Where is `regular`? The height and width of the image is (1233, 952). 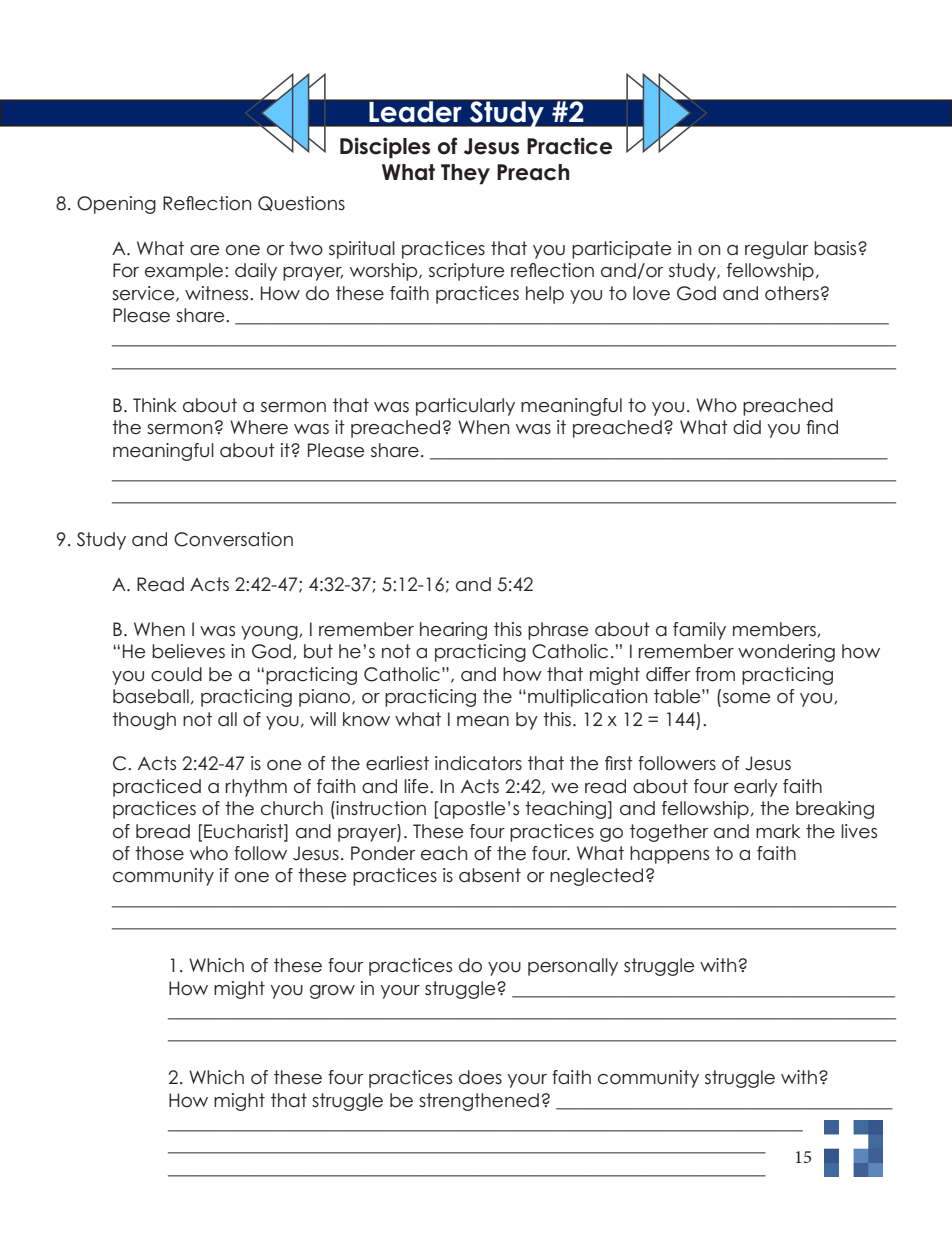
regular is located at coordinates (776, 250).
